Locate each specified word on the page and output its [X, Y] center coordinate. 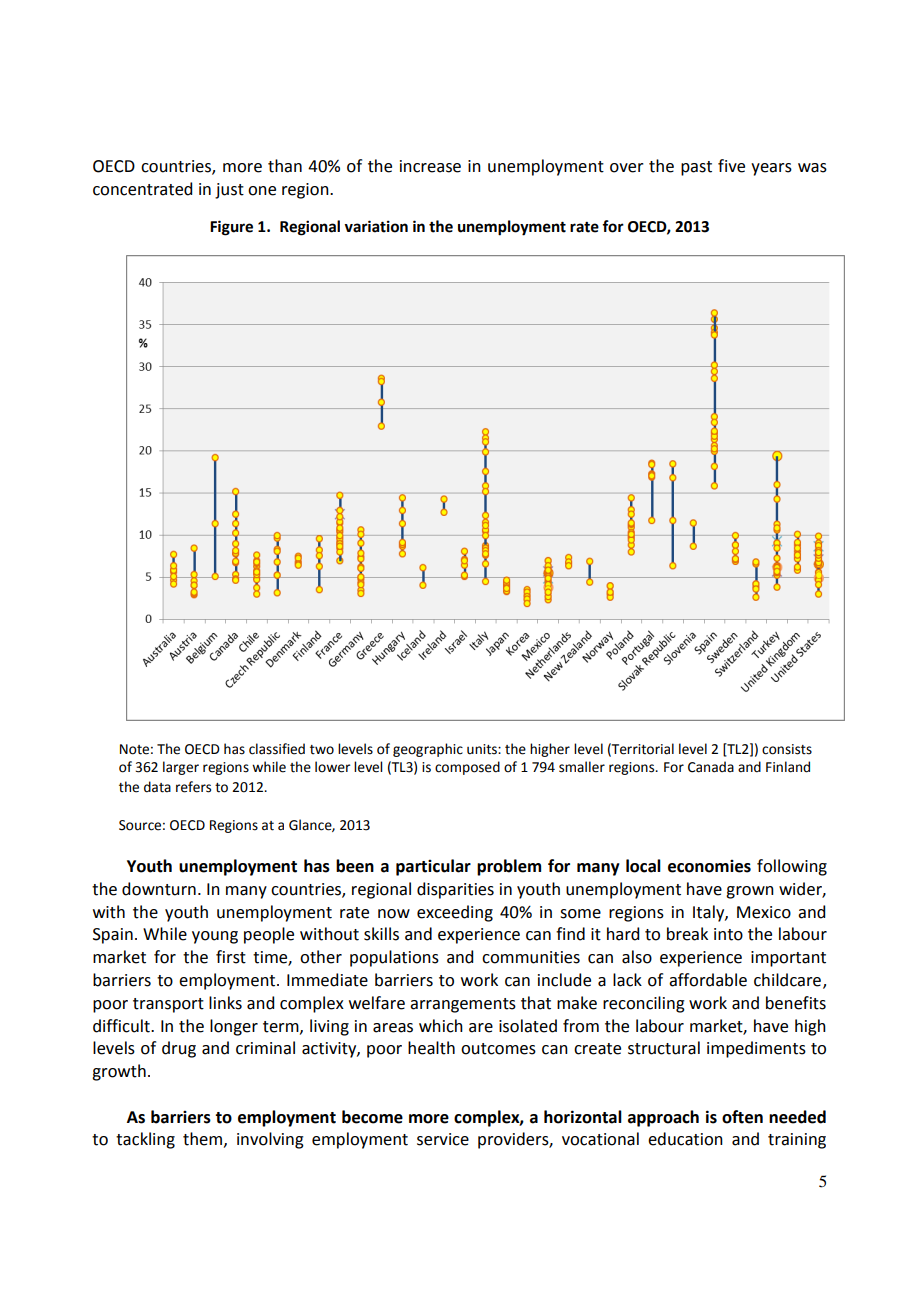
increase [430, 166]
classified [277, 749]
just [229, 191]
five [731, 166]
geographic [428, 750]
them [202, 1139]
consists [787, 749]
